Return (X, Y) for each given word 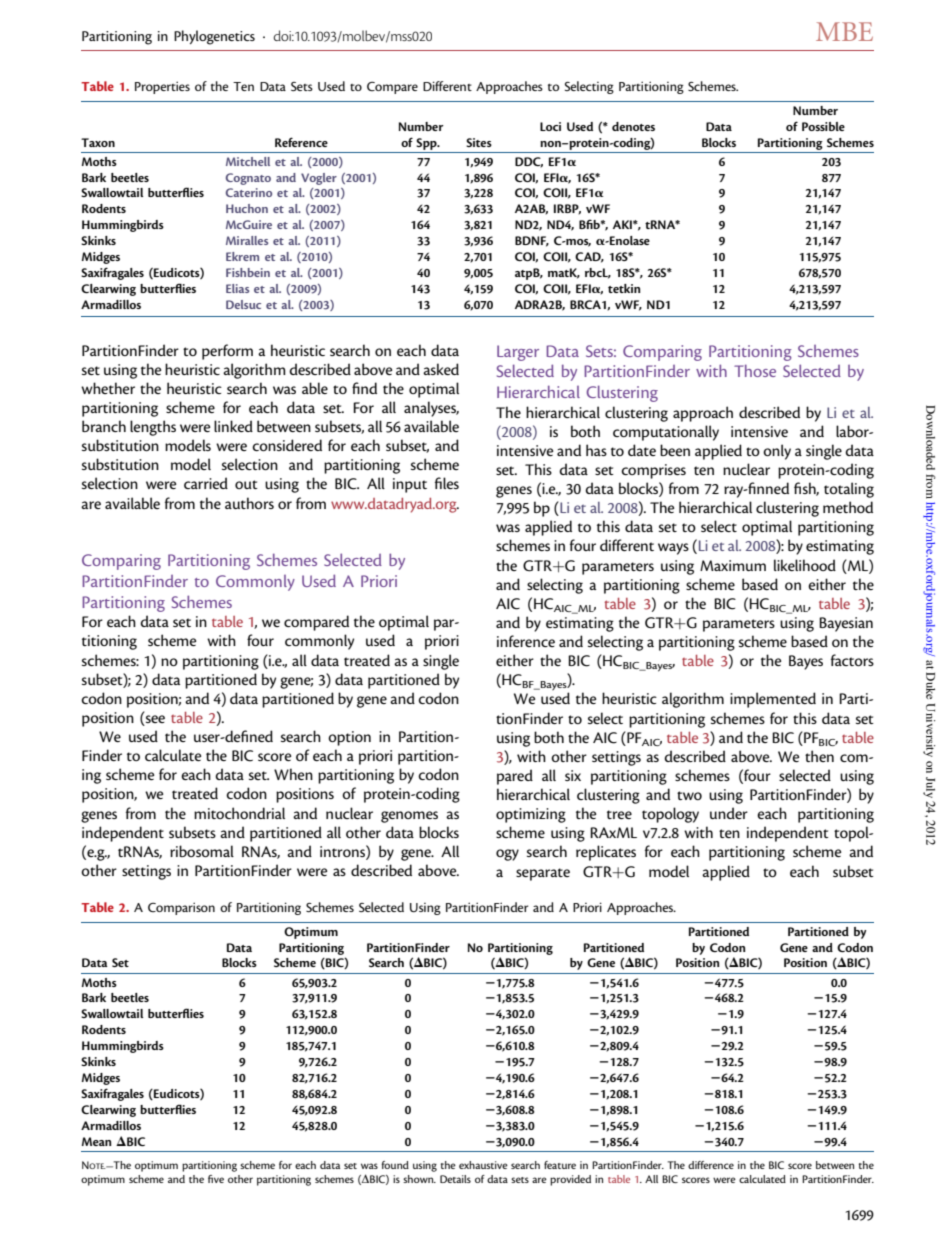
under (729, 813)
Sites (479, 142)
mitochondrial (239, 813)
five (216, 1179)
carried (206, 483)
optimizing (531, 815)
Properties (162, 87)
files (447, 483)
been (675, 450)
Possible (823, 126)
